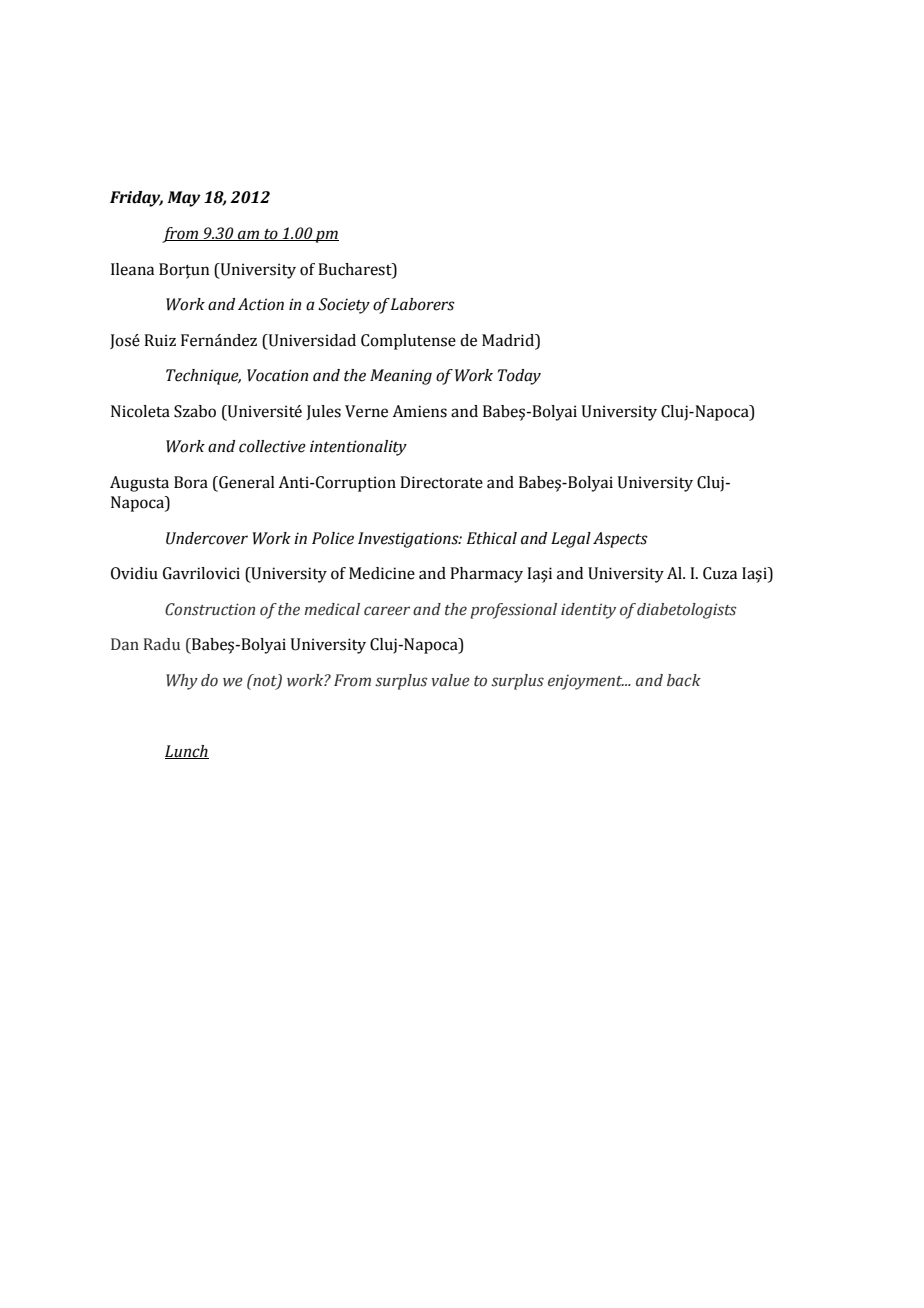 The height and width of the screenshot is (1308, 924). Describe the element at coordinates (203, 377) in the screenshot. I see `Technique` at that location.
